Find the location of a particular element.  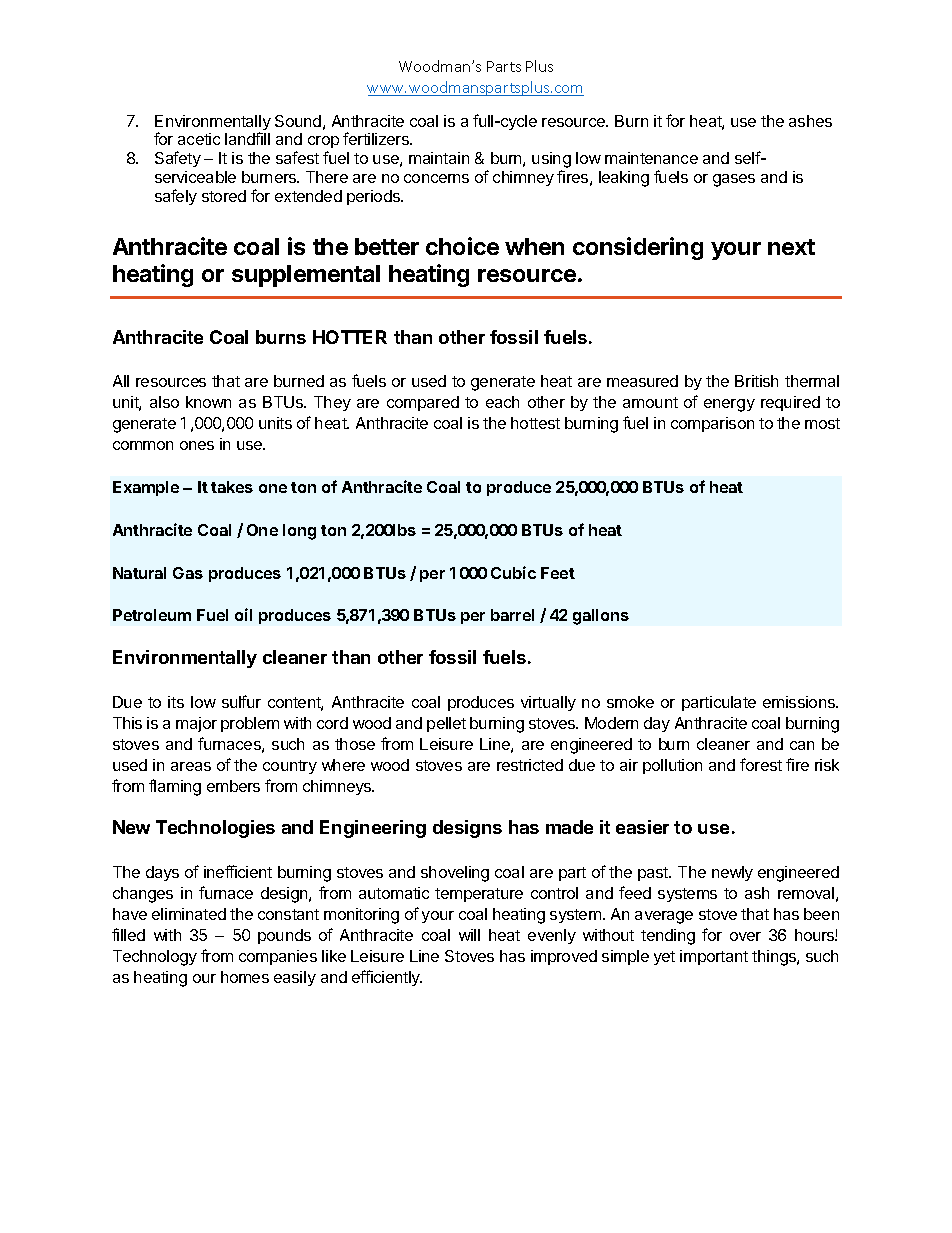

acetic is located at coordinates (199, 139).
